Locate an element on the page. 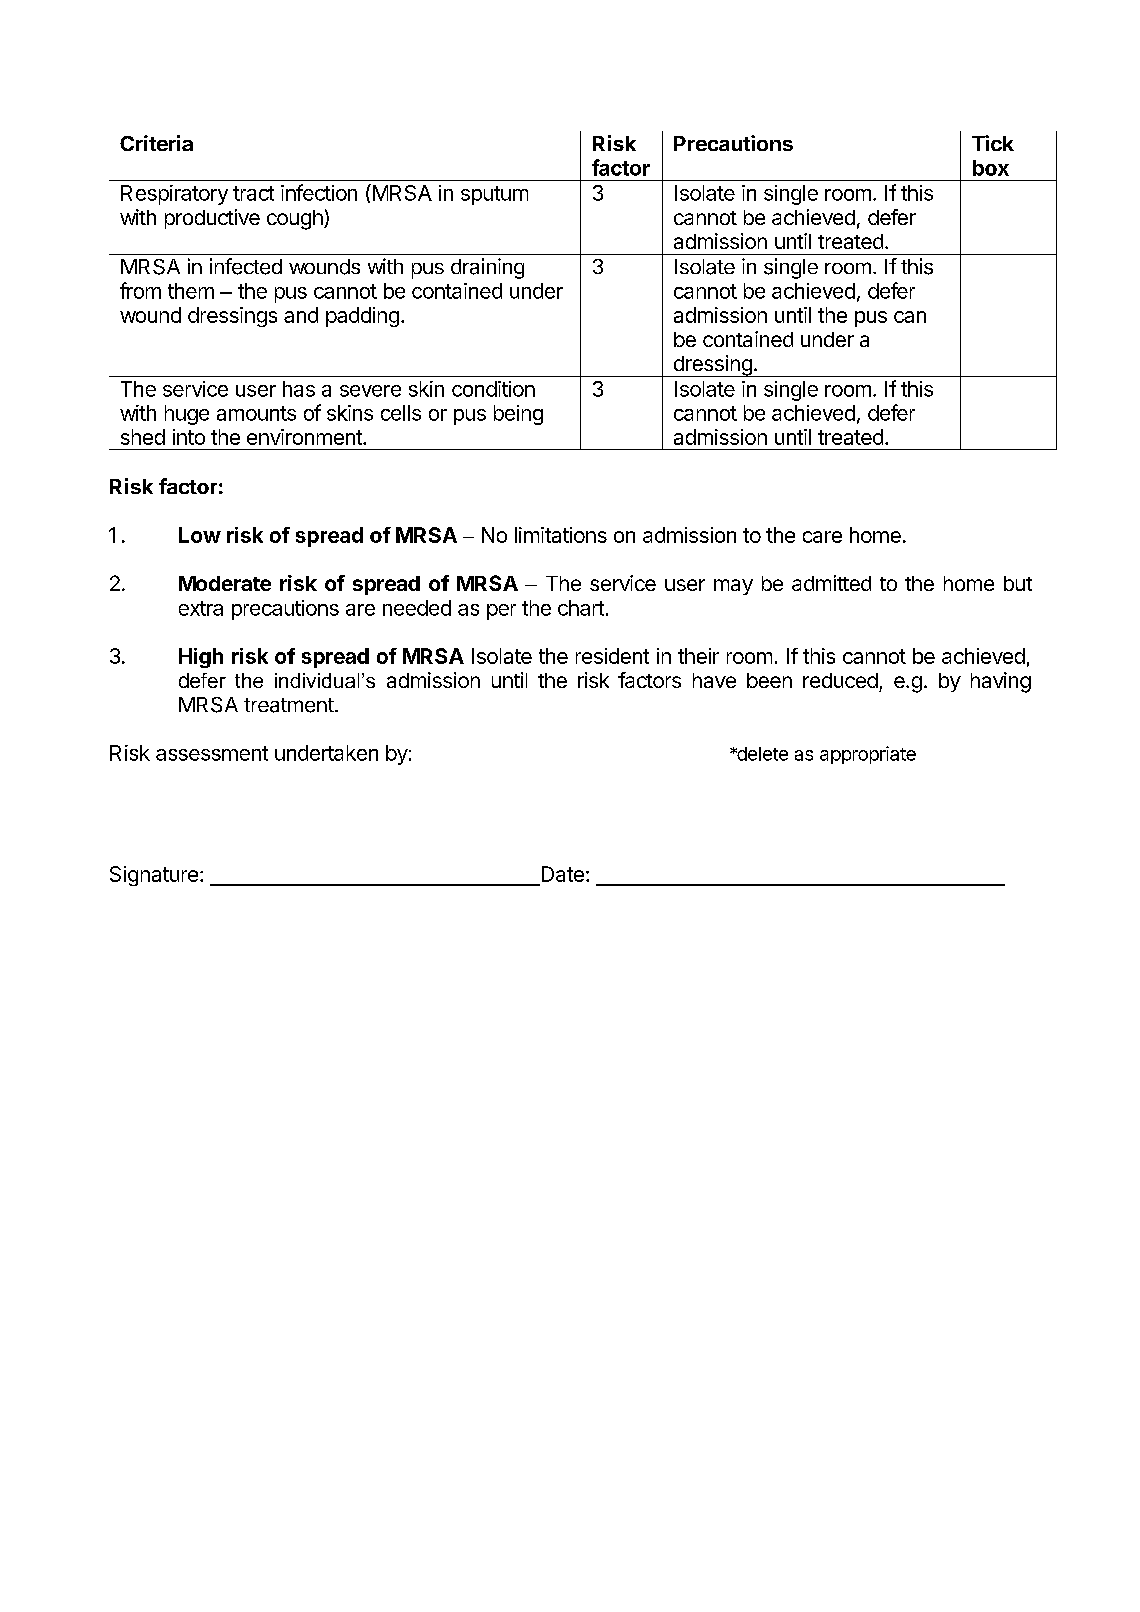  limitations is located at coordinates (561, 535).
